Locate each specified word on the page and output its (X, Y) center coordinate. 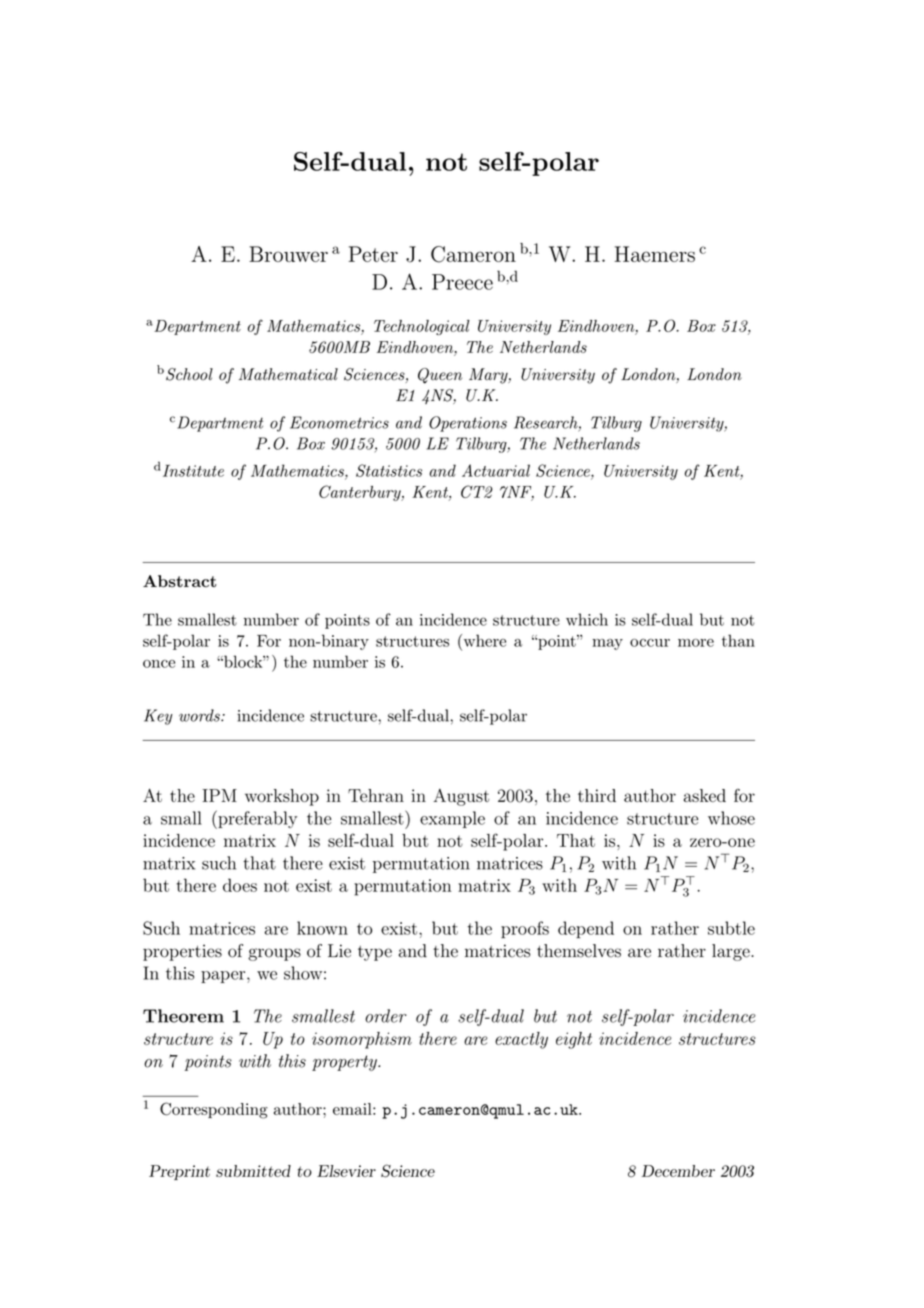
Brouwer (288, 254)
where (483, 640)
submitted (253, 1171)
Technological (422, 327)
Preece (462, 282)
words (200, 715)
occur (650, 643)
